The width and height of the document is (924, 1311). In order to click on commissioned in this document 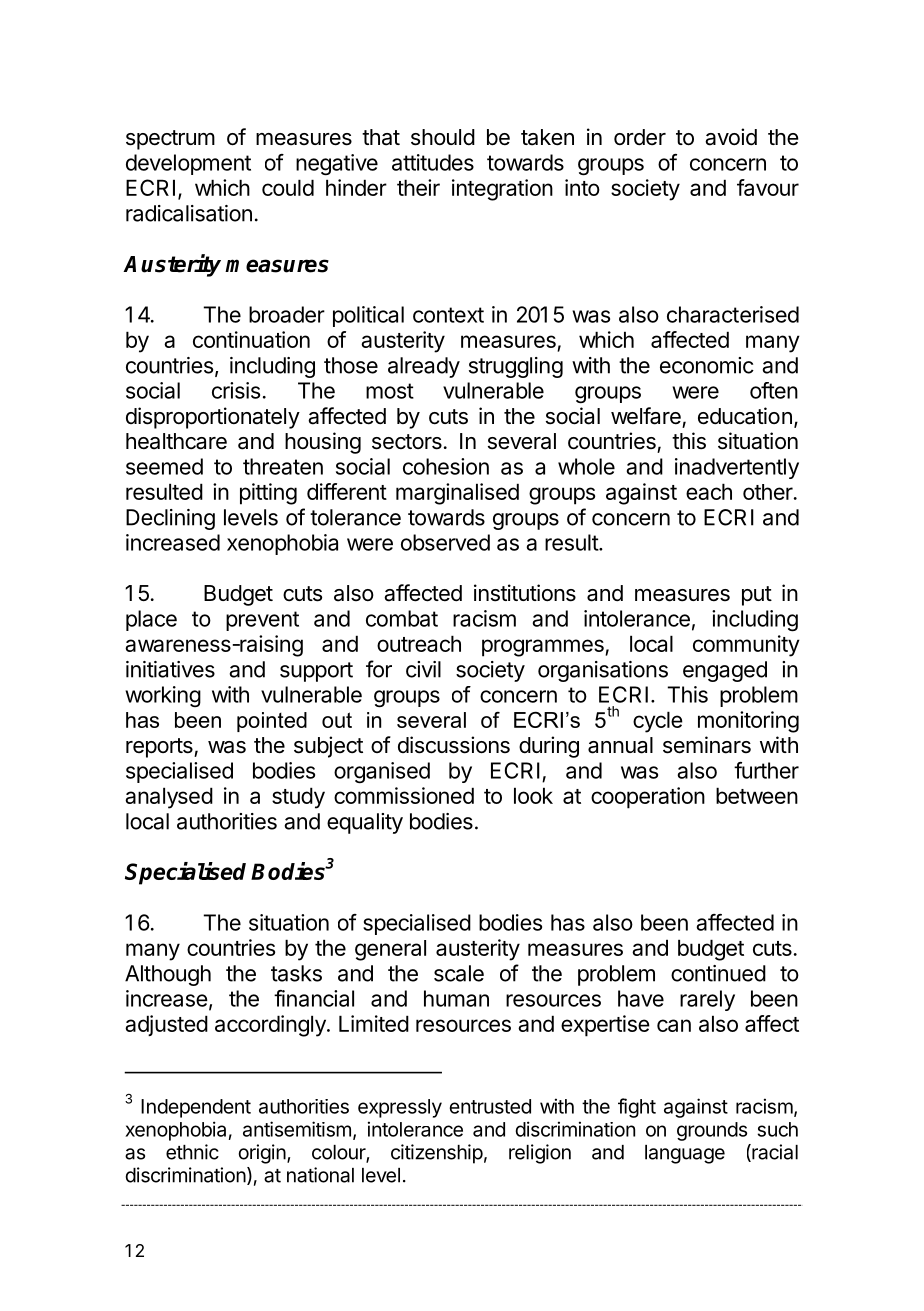, I will do `click(404, 795)`.
